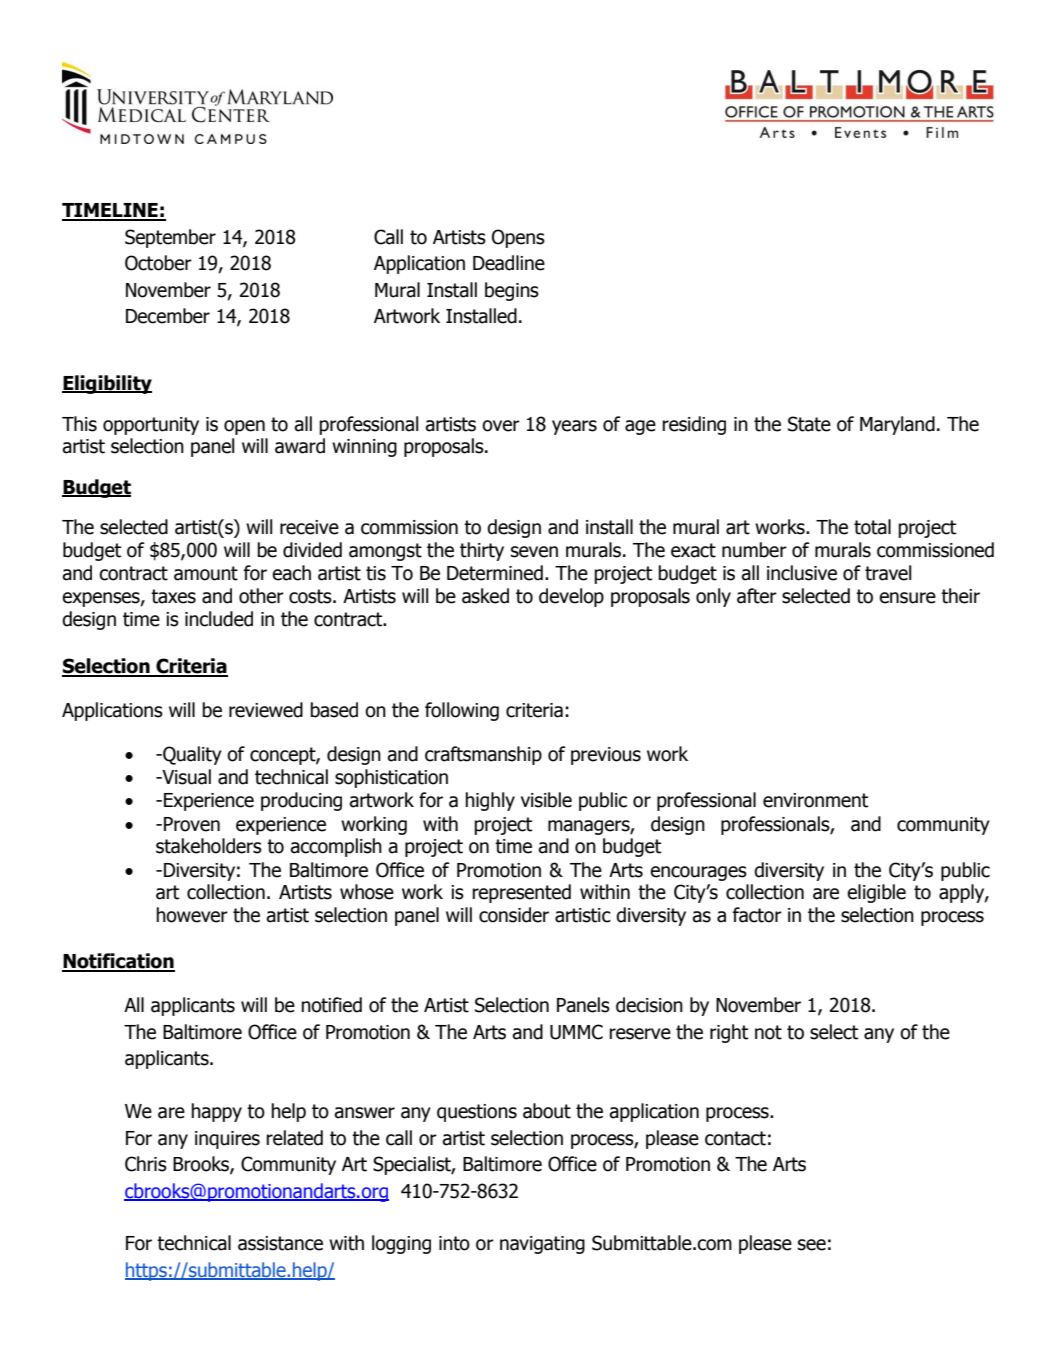 Image resolution: width=1060 pixels, height=1372 pixels. I want to click on Chris, so click(146, 1164).
